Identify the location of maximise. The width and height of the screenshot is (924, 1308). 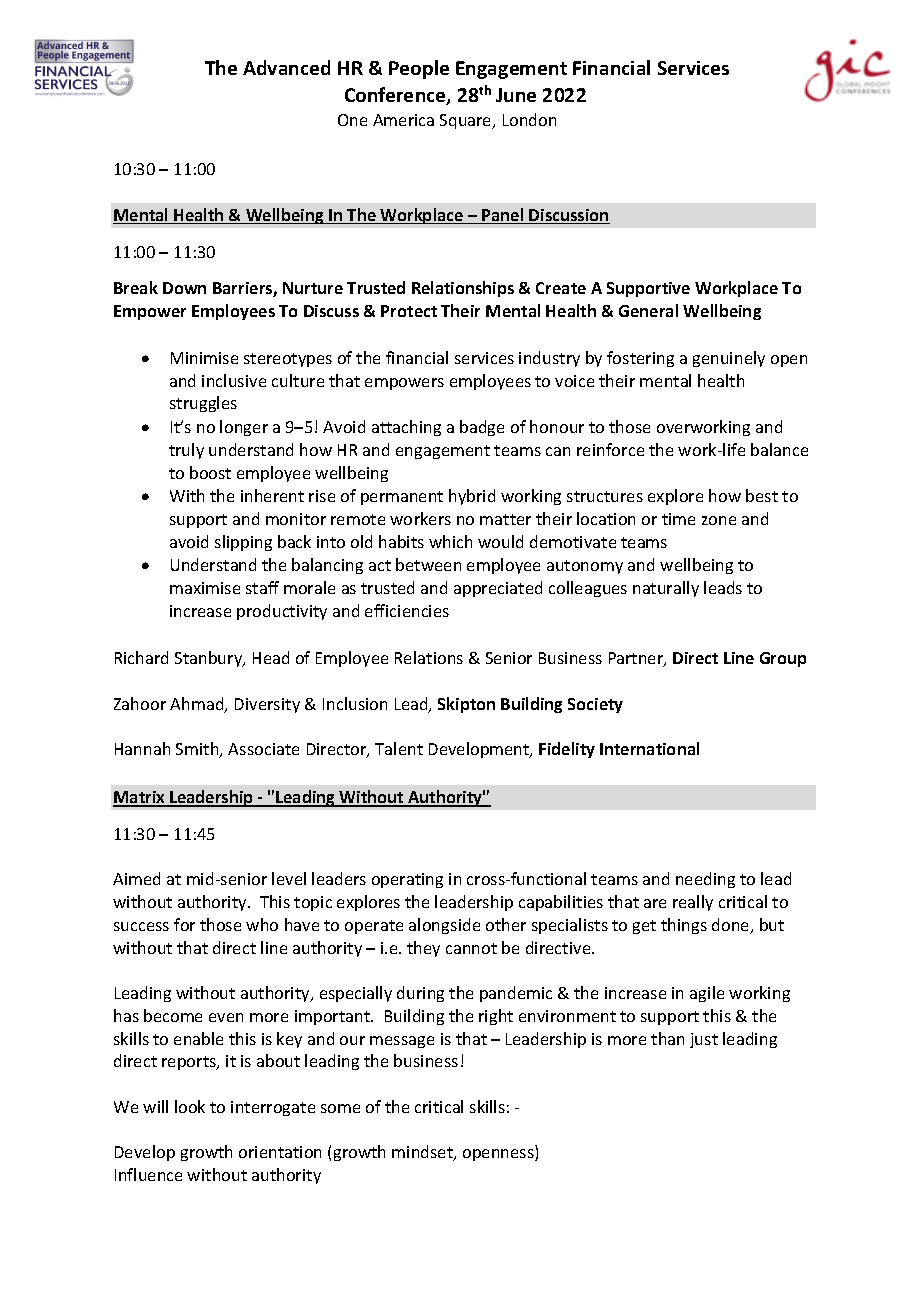
(205, 588).
